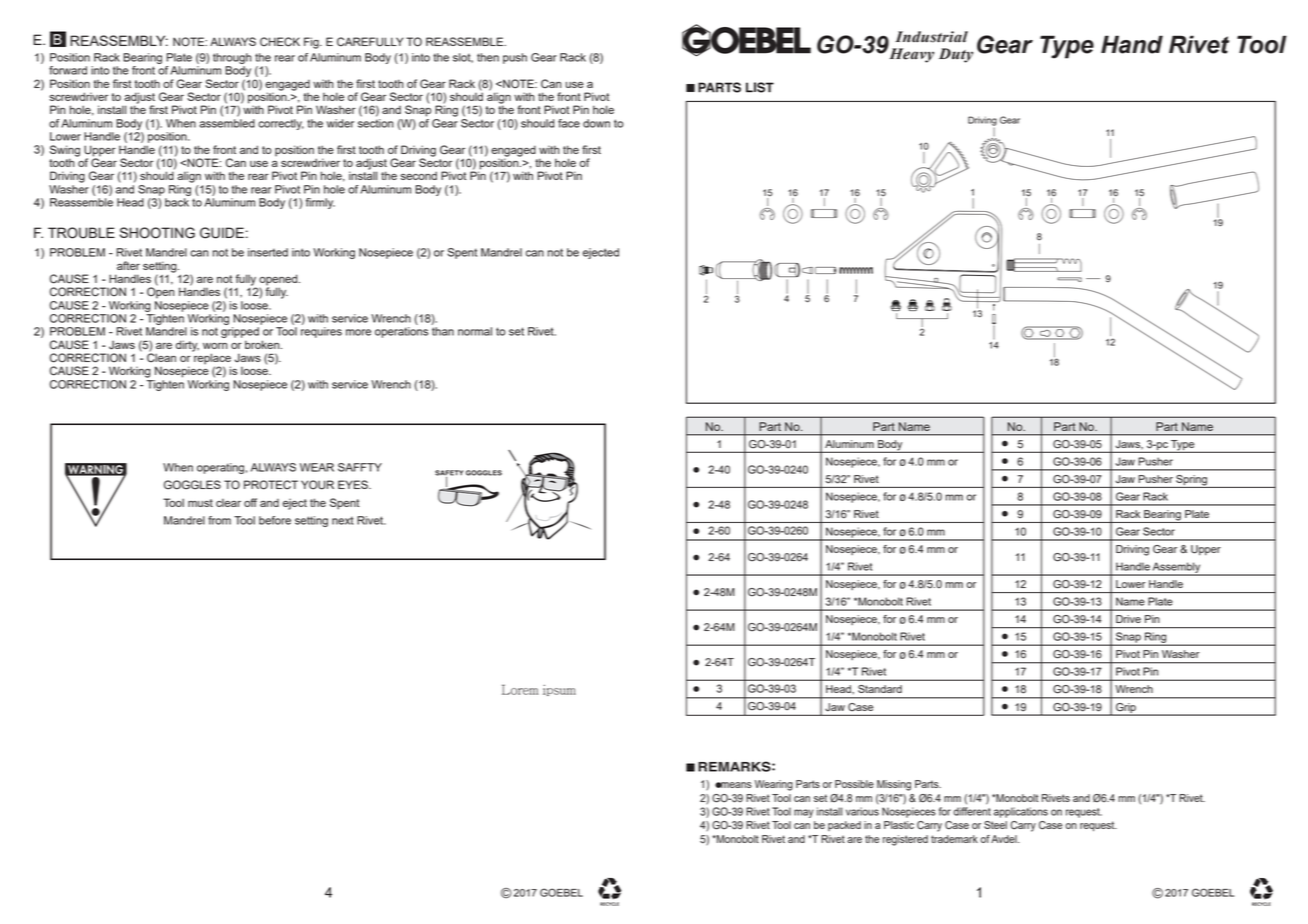 The height and width of the screenshot is (924, 1308). Describe the element at coordinates (520, 689) in the screenshot. I see `Lorem` at that location.
